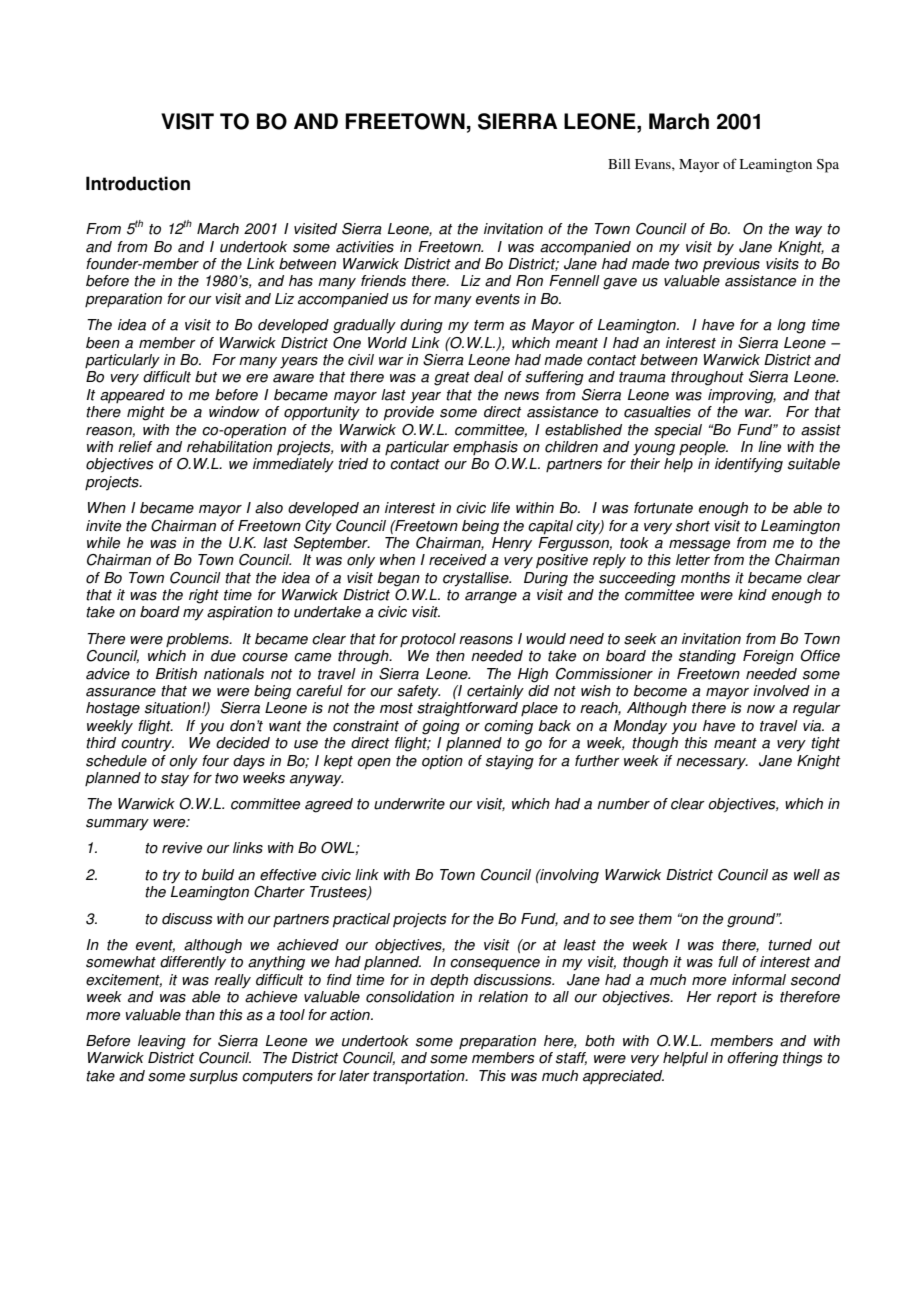 Image resolution: width=924 pixels, height=1308 pixels. What do you see at coordinates (162, 1042) in the screenshot?
I see `leaving` at bounding box center [162, 1042].
